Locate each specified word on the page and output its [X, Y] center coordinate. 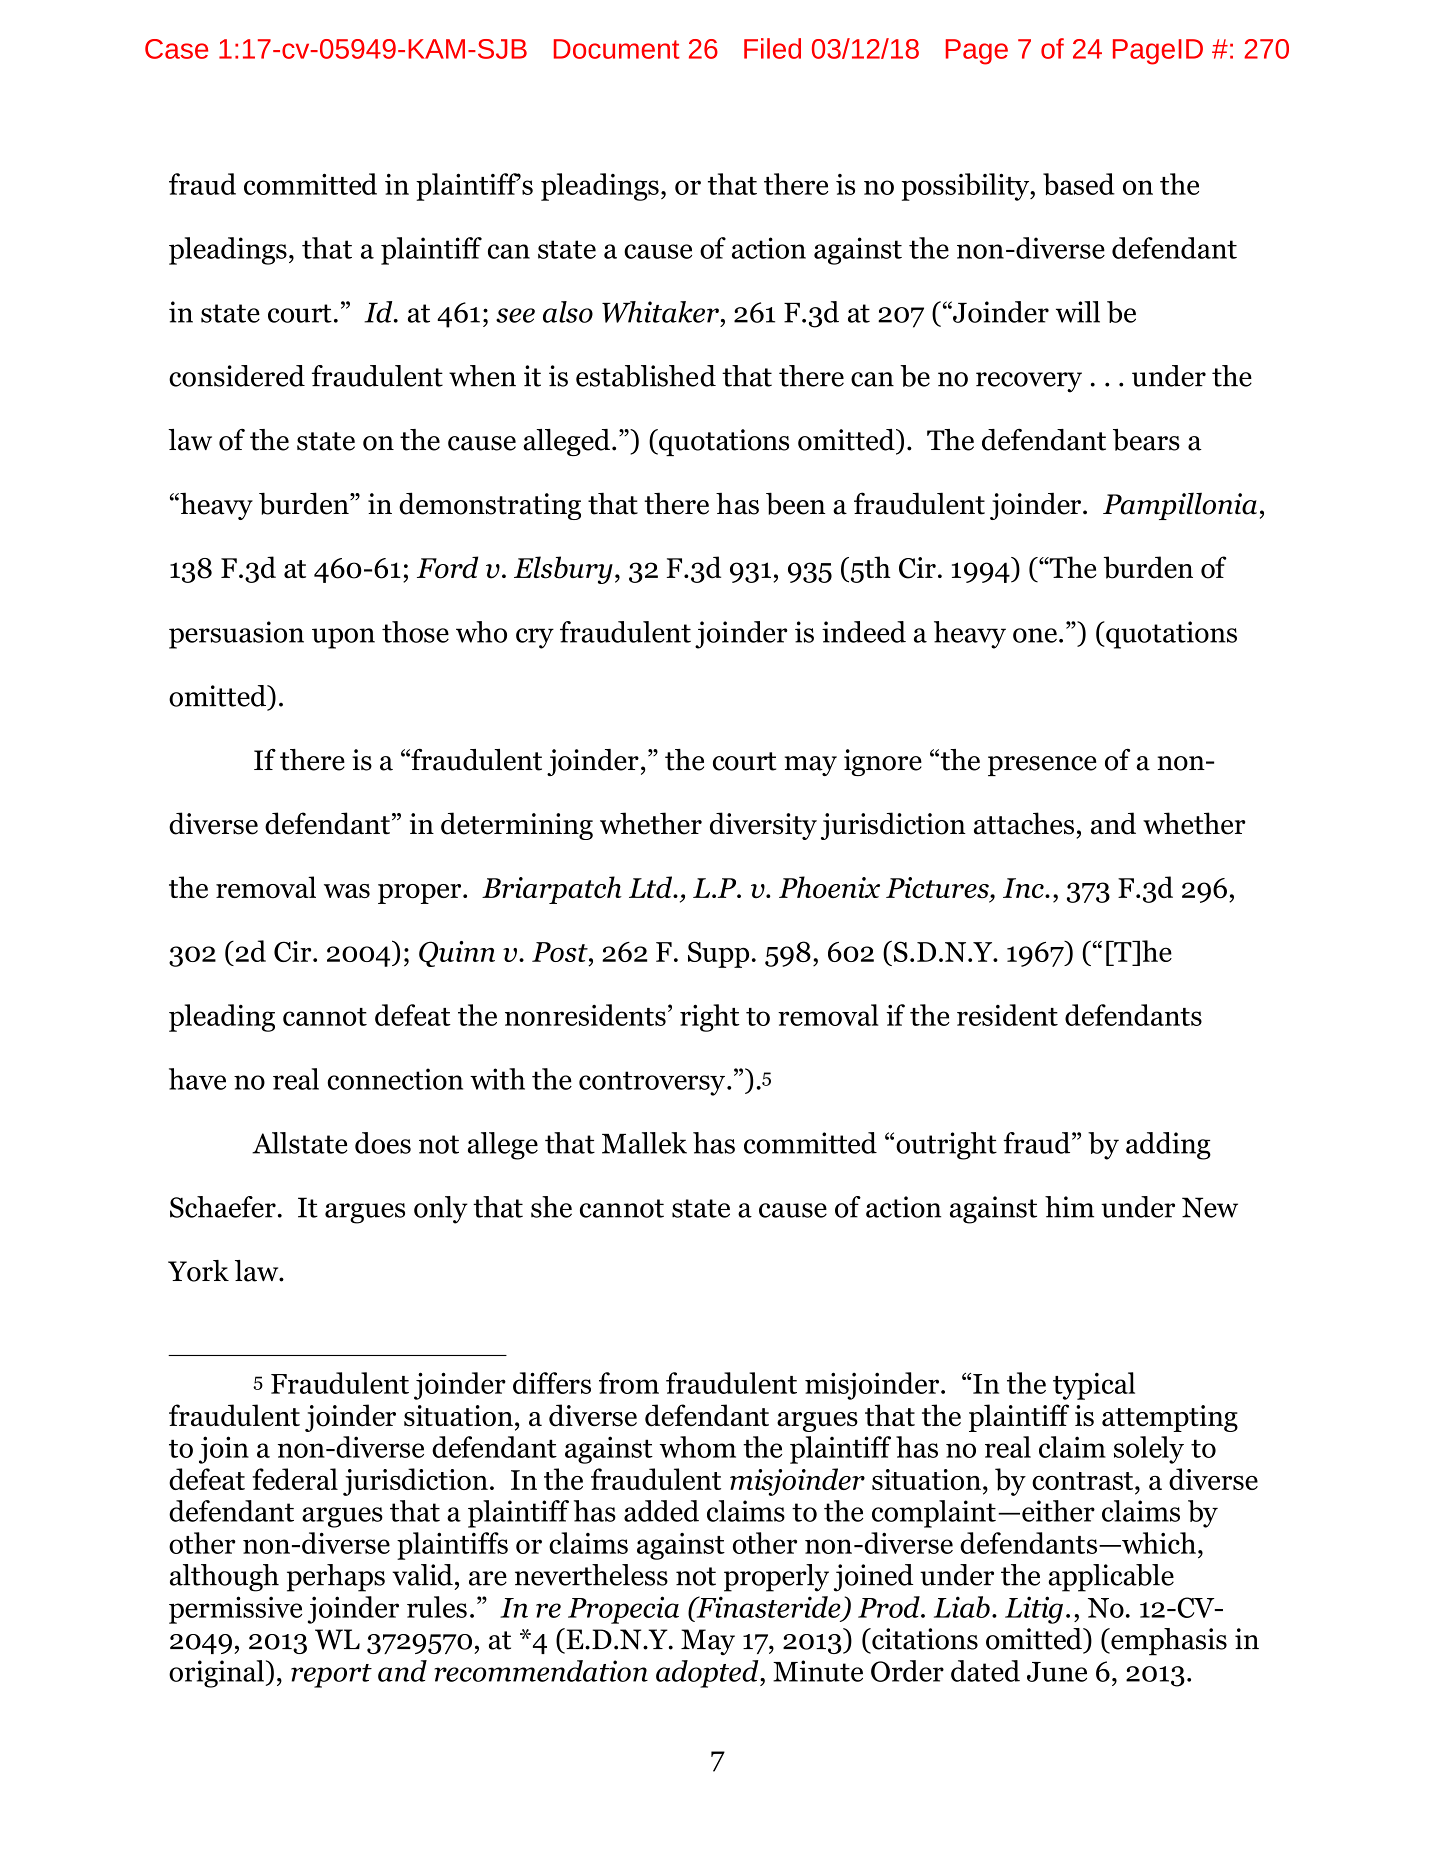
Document [617, 49]
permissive [235, 1610]
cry [535, 638]
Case [176, 49]
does [383, 1143]
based [1079, 184]
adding [1168, 1146]
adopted [708, 1674]
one [1035, 635]
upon [343, 638]
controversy [652, 1083]
